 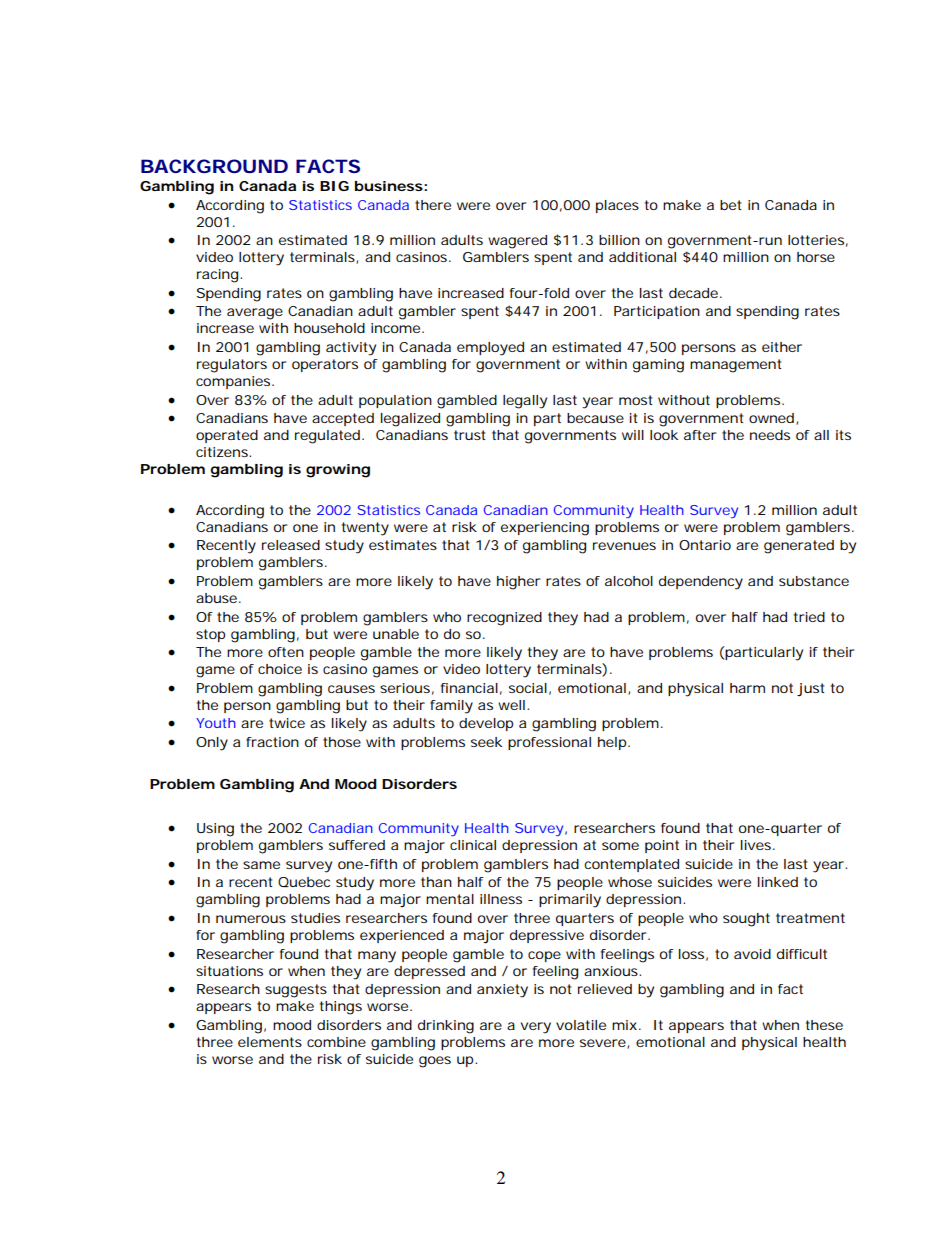 What do you see at coordinates (389, 186) in the screenshot?
I see `business` at bounding box center [389, 186].
